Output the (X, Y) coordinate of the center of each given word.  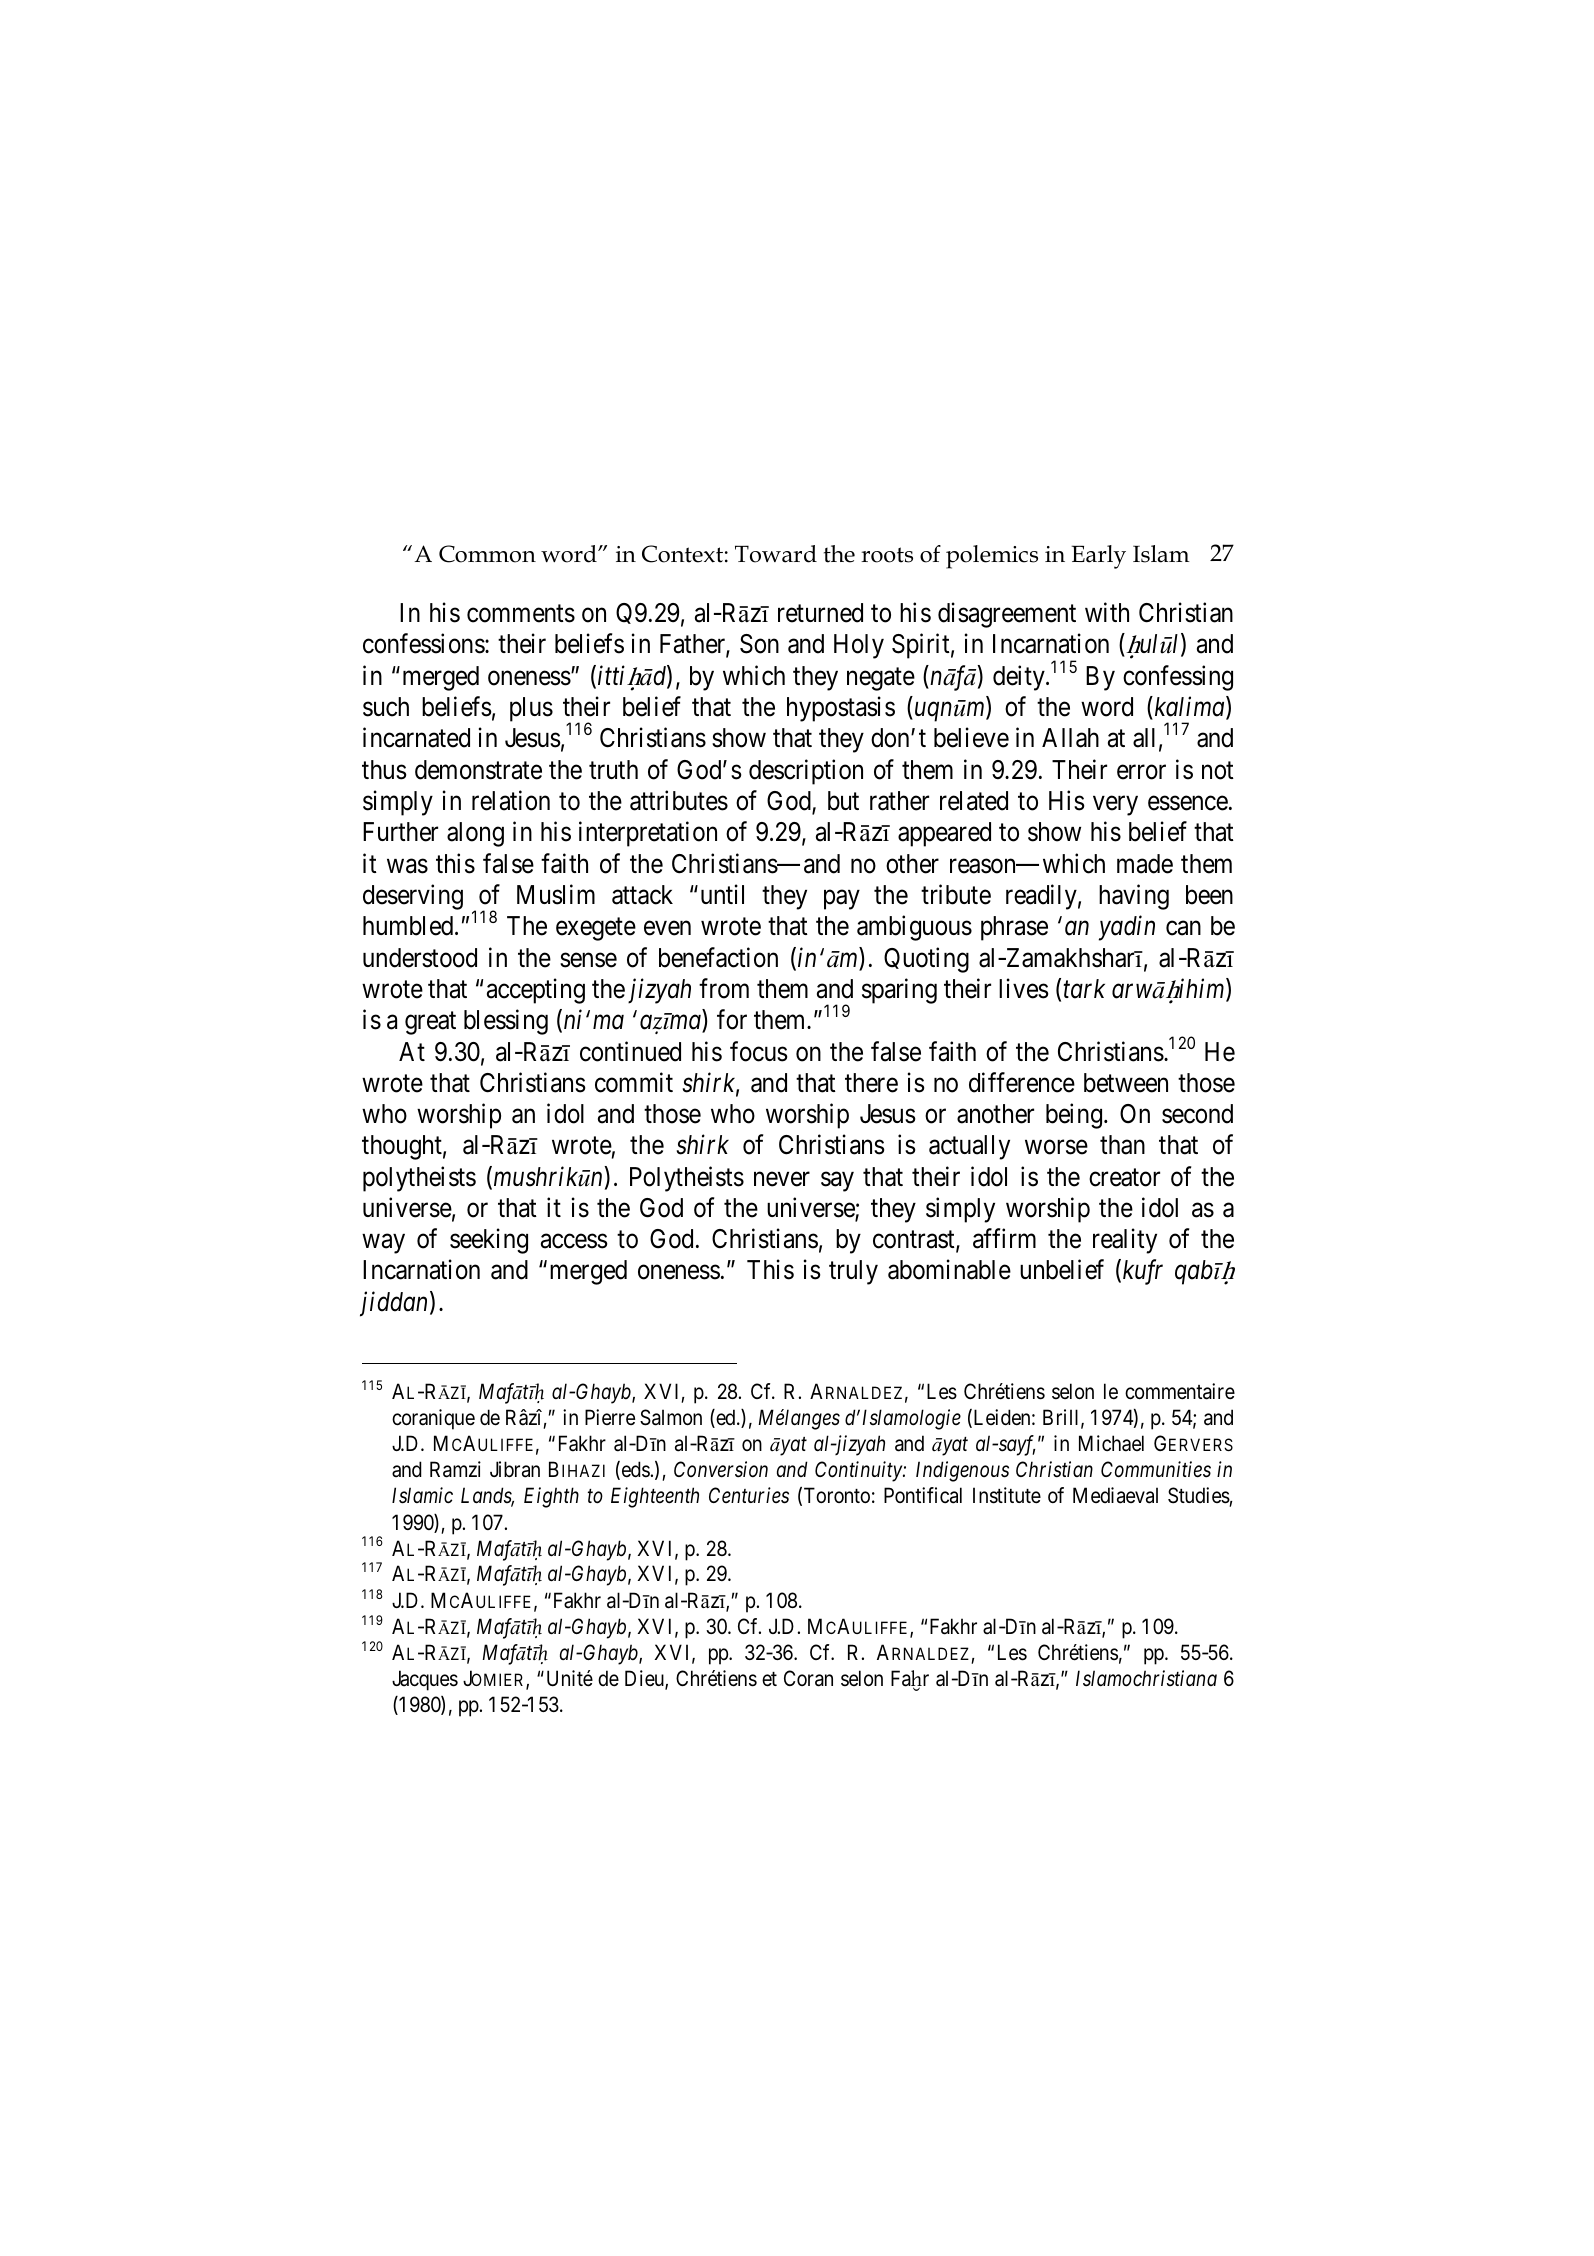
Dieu (645, 1679)
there (871, 1083)
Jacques (425, 1680)
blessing (506, 1022)
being (1074, 1116)
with (1107, 612)
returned (820, 613)
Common (487, 554)
